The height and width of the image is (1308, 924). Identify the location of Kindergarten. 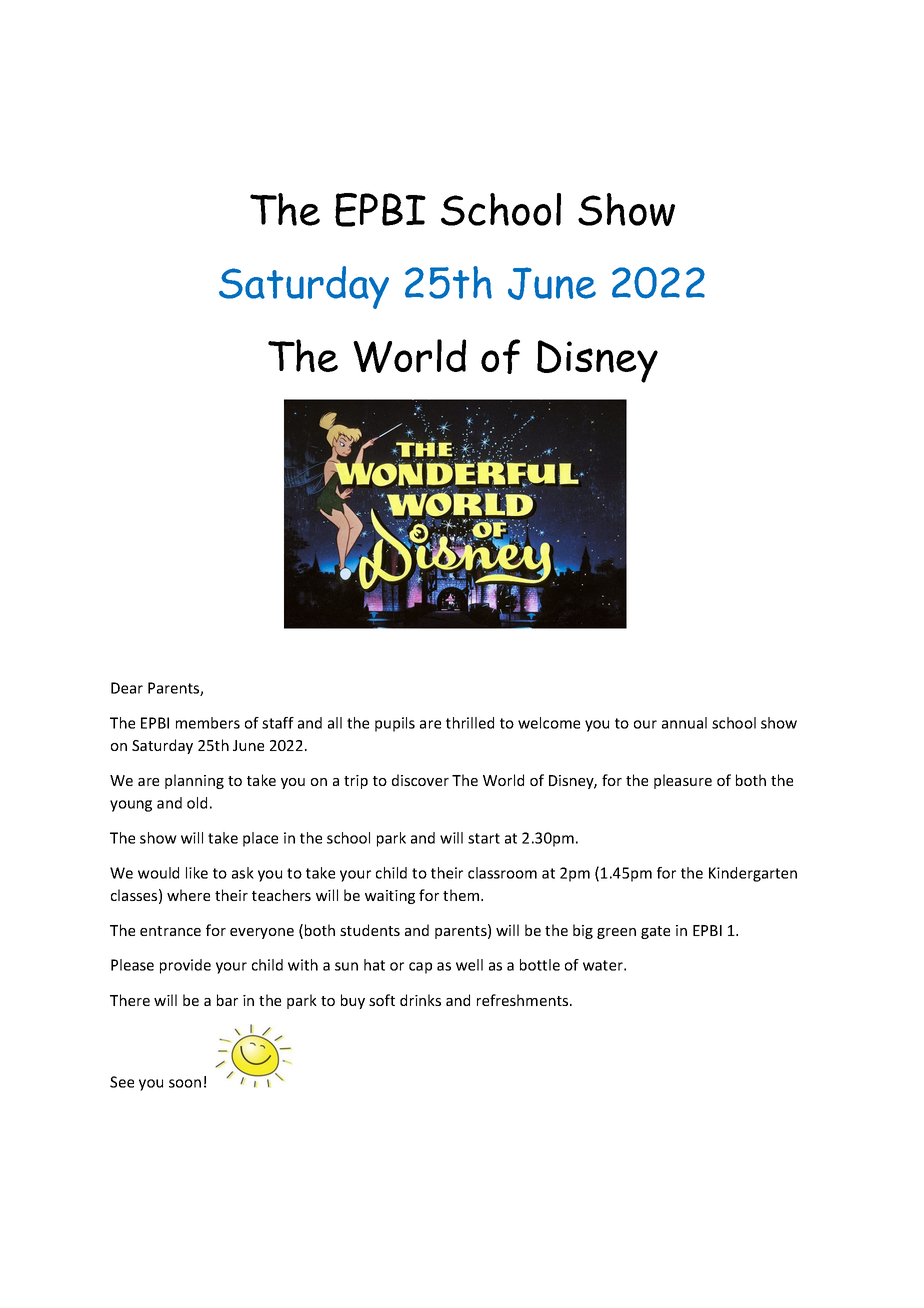
(753, 874).
